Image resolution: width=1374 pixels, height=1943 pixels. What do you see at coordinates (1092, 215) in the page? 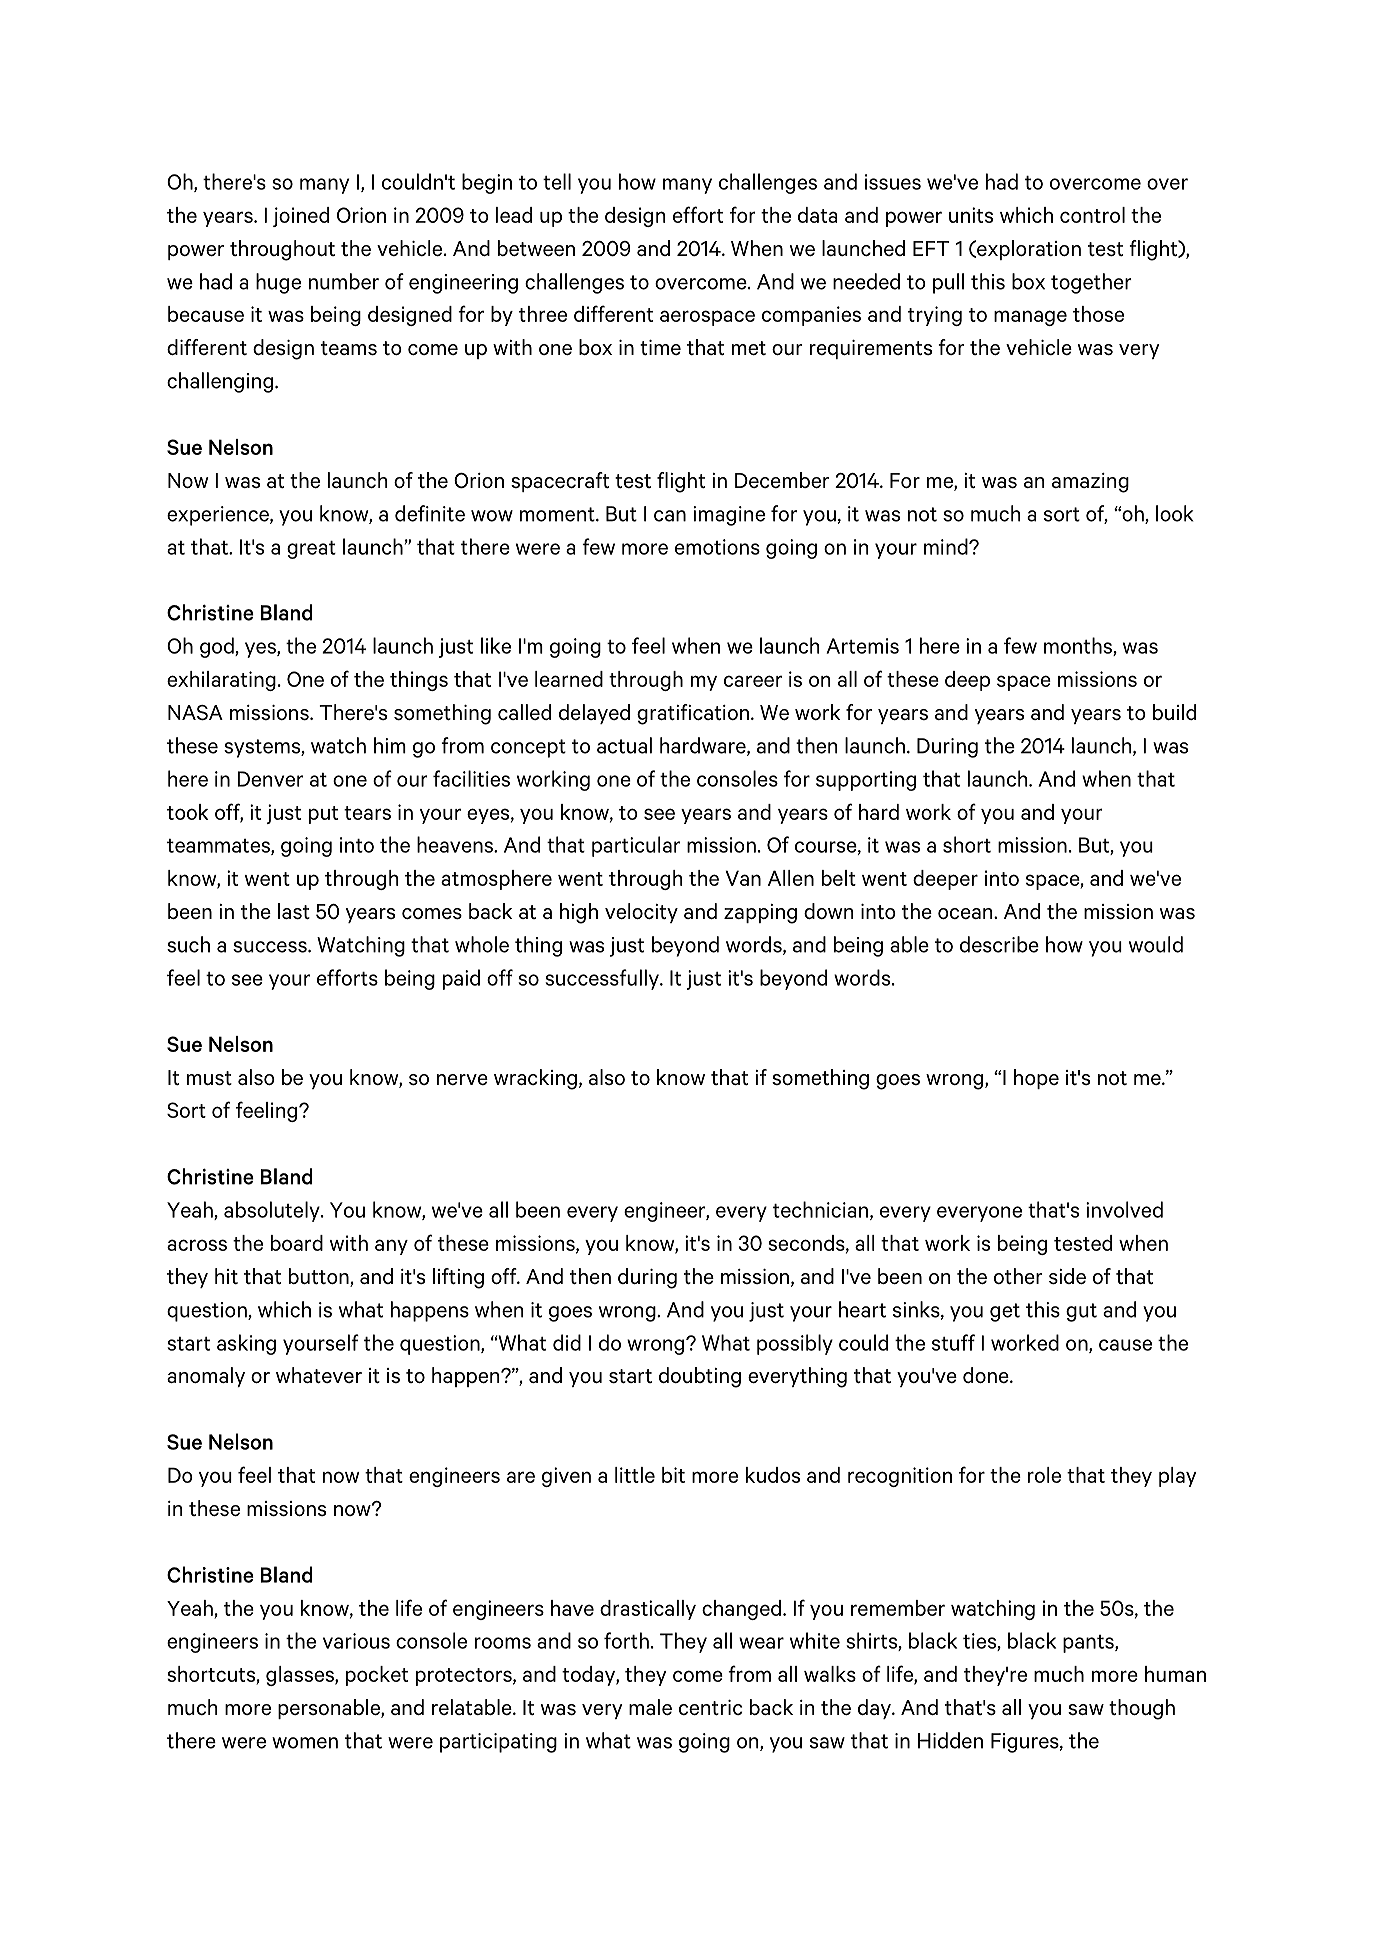
I see `control` at bounding box center [1092, 215].
